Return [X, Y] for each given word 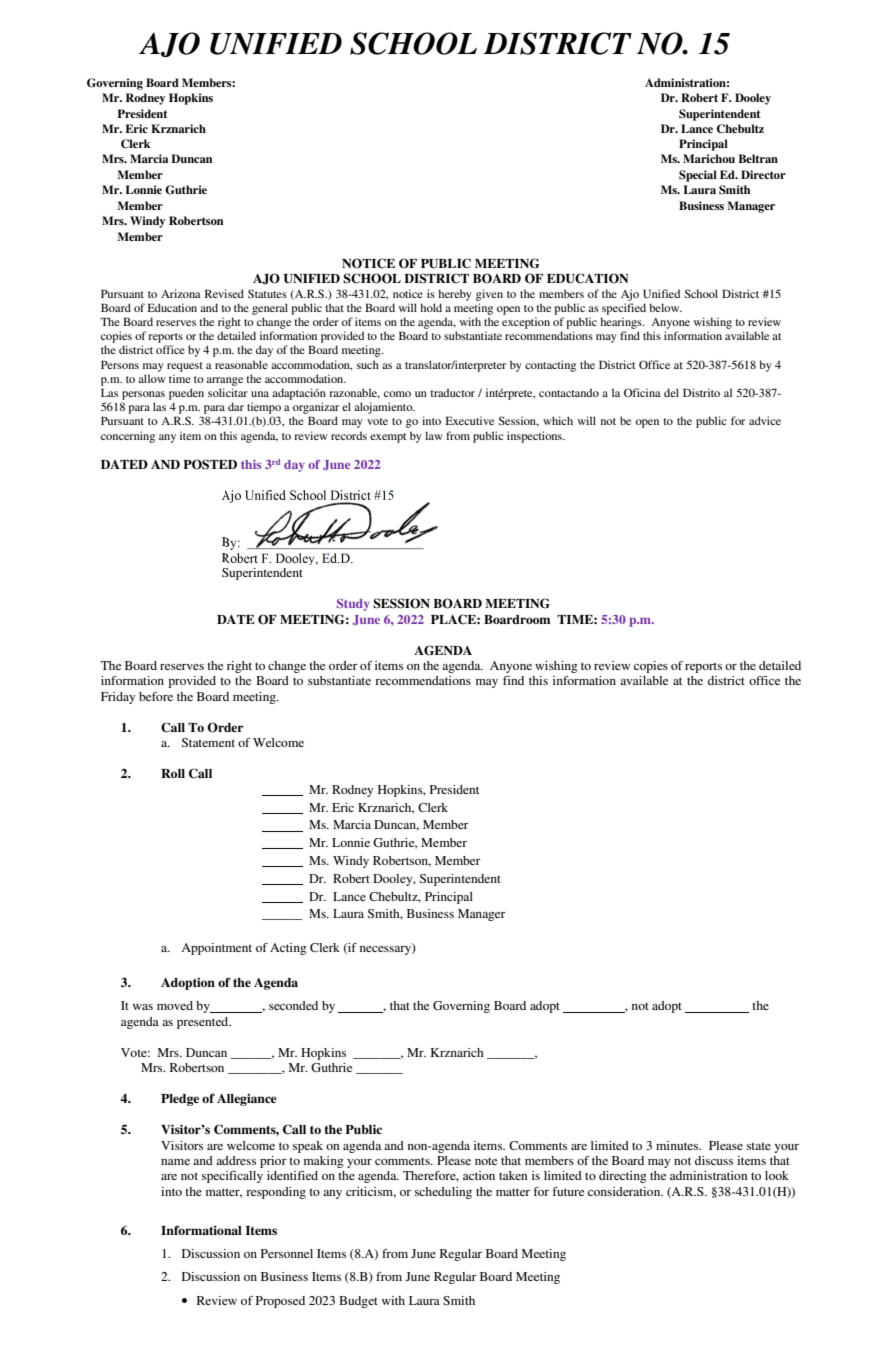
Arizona [181, 293]
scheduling [443, 1193]
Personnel [287, 1253]
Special [698, 176]
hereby [455, 295]
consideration [625, 1191]
